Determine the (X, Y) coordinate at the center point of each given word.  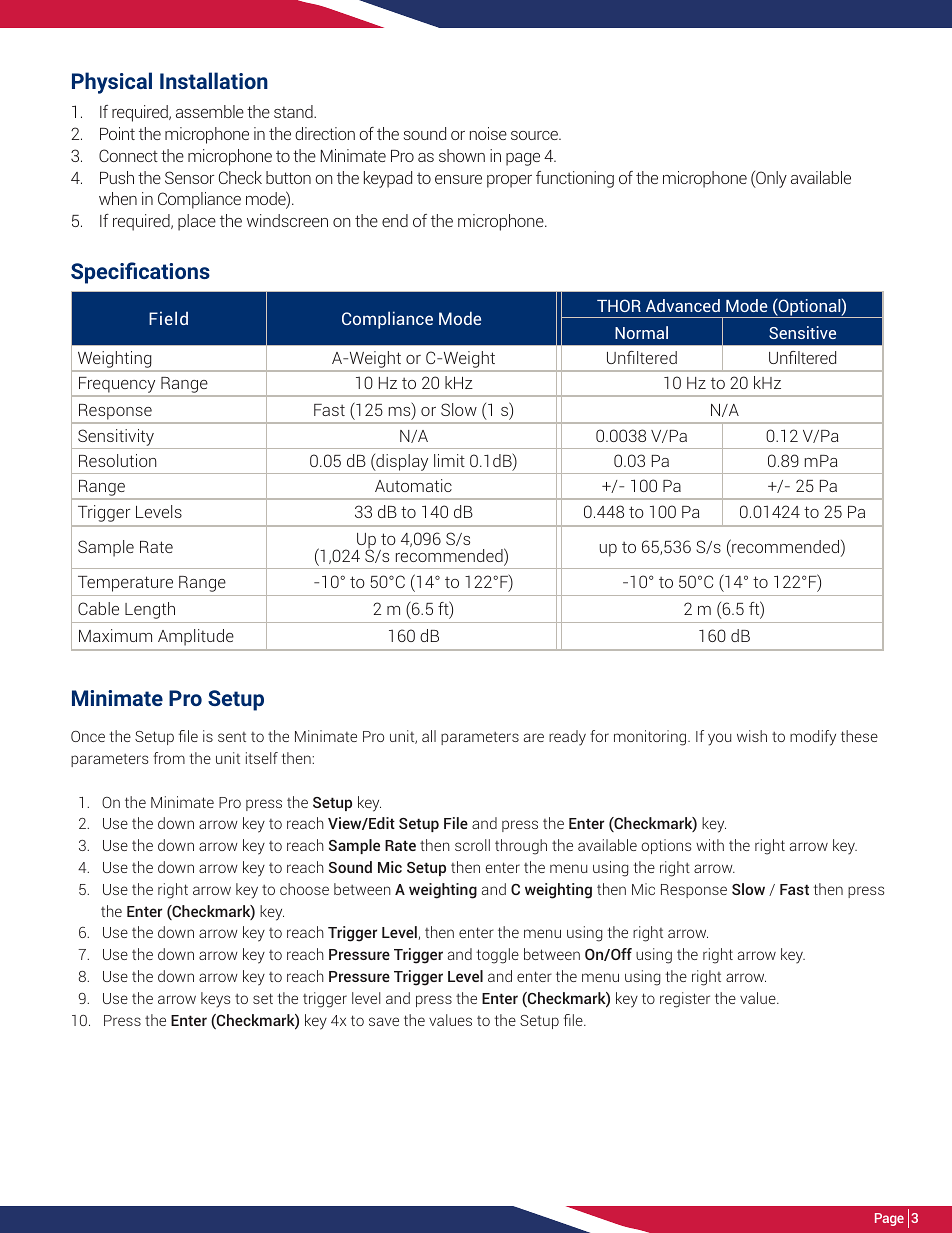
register (685, 1000)
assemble (210, 111)
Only (770, 179)
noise (488, 133)
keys (215, 1000)
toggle (497, 956)
